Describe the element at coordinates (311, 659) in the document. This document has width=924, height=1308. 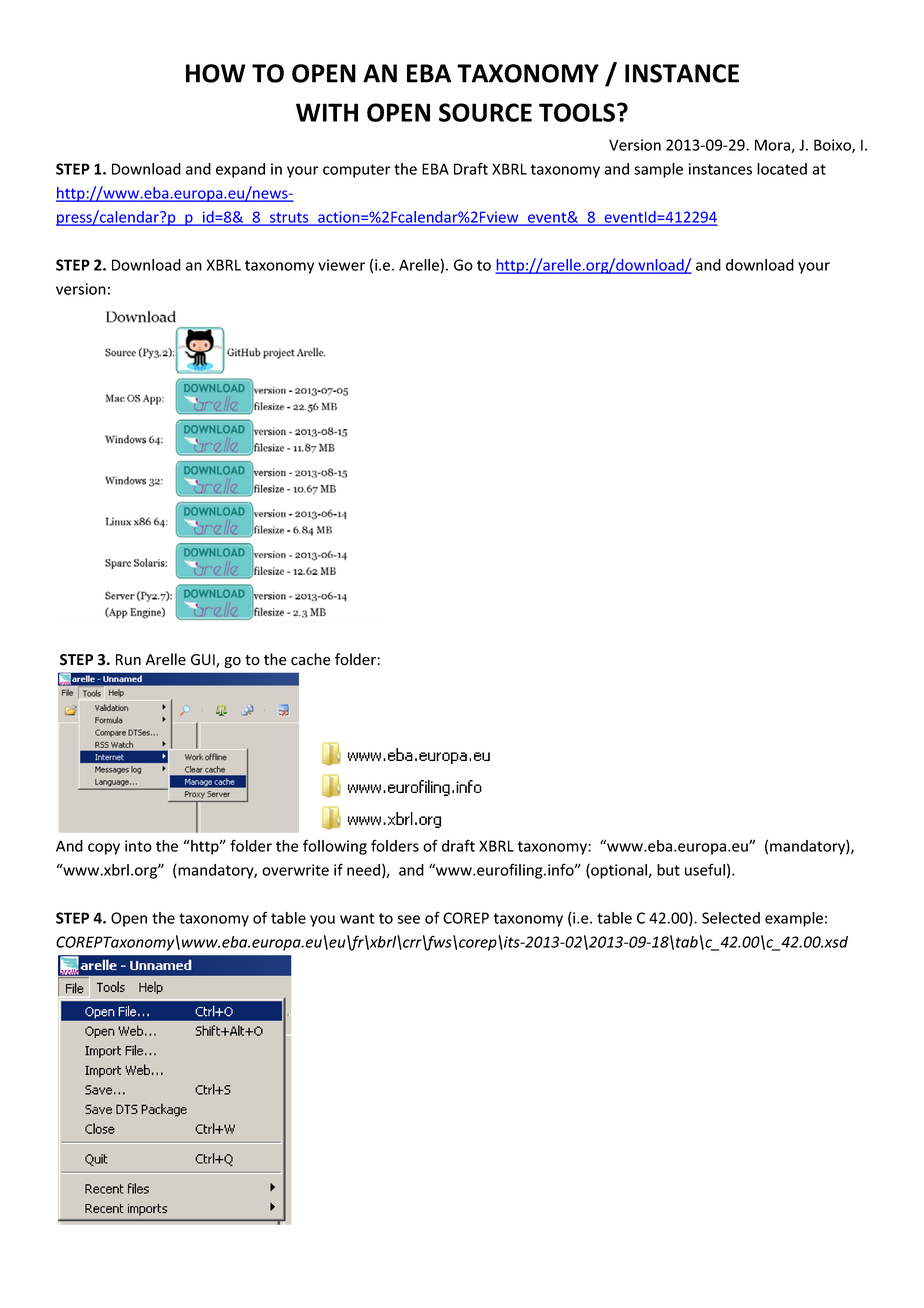
I see `cache` at that location.
